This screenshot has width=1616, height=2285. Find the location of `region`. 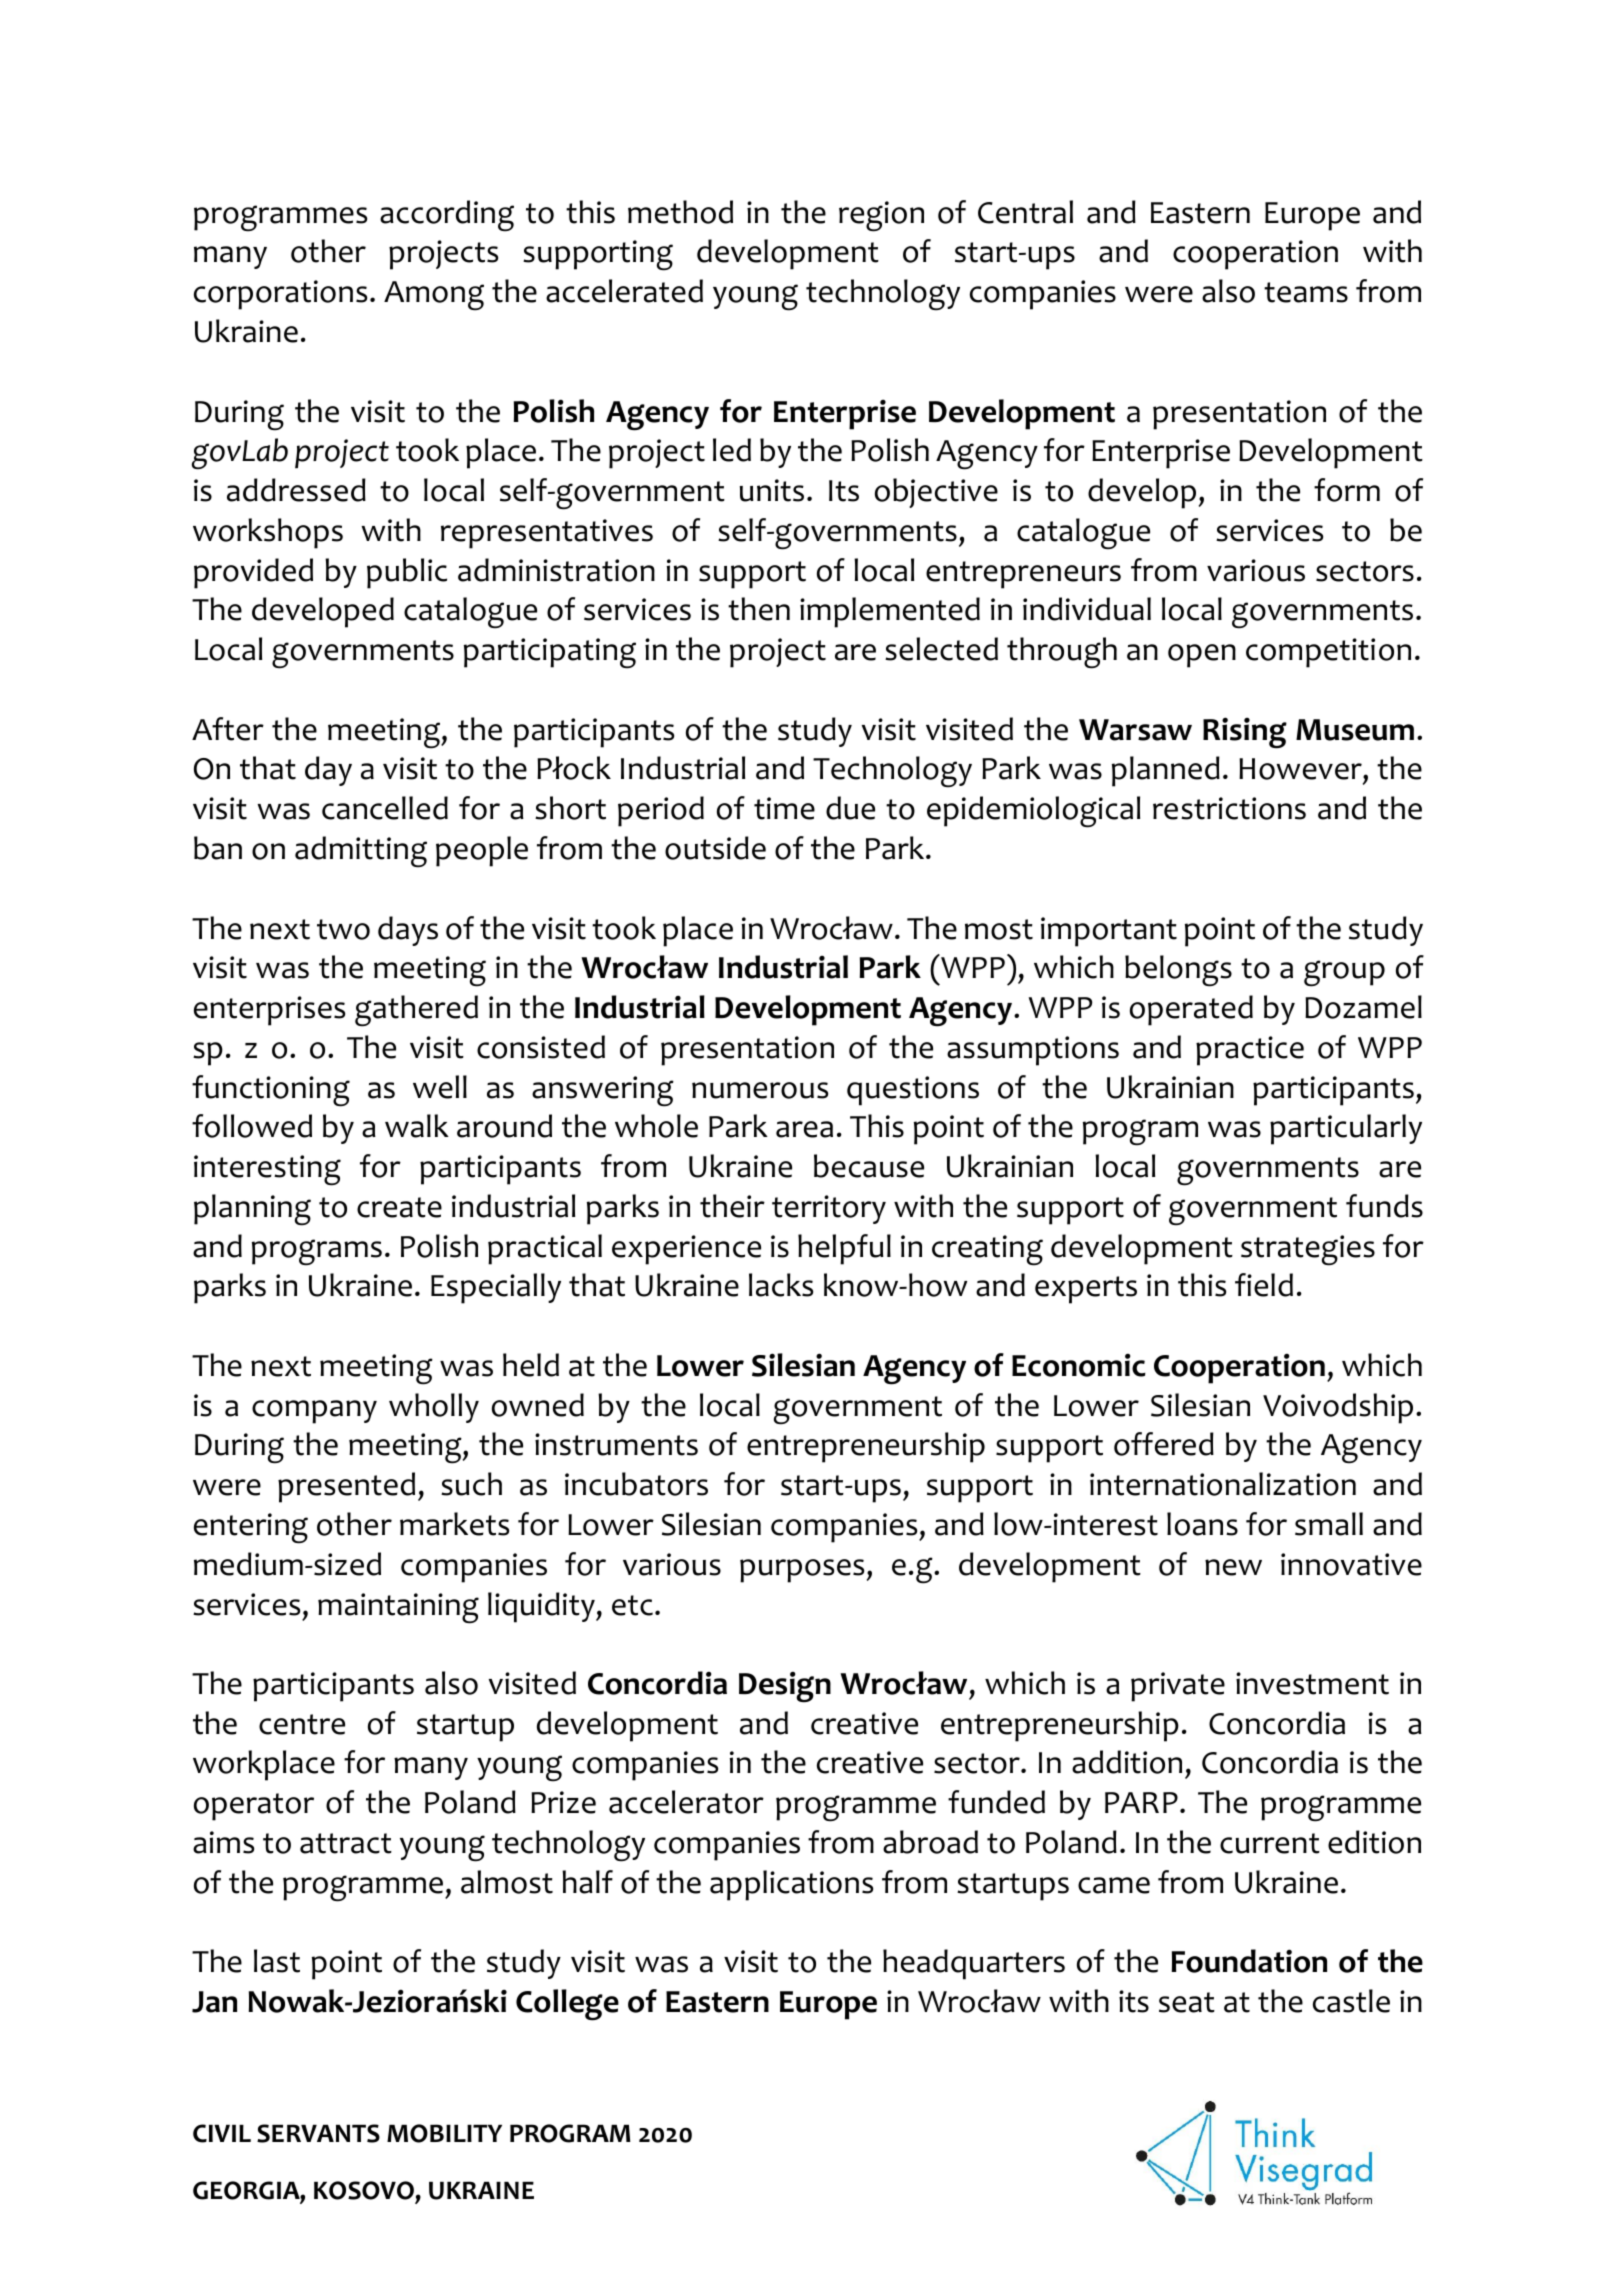

region is located at coordinates (881, 216).
